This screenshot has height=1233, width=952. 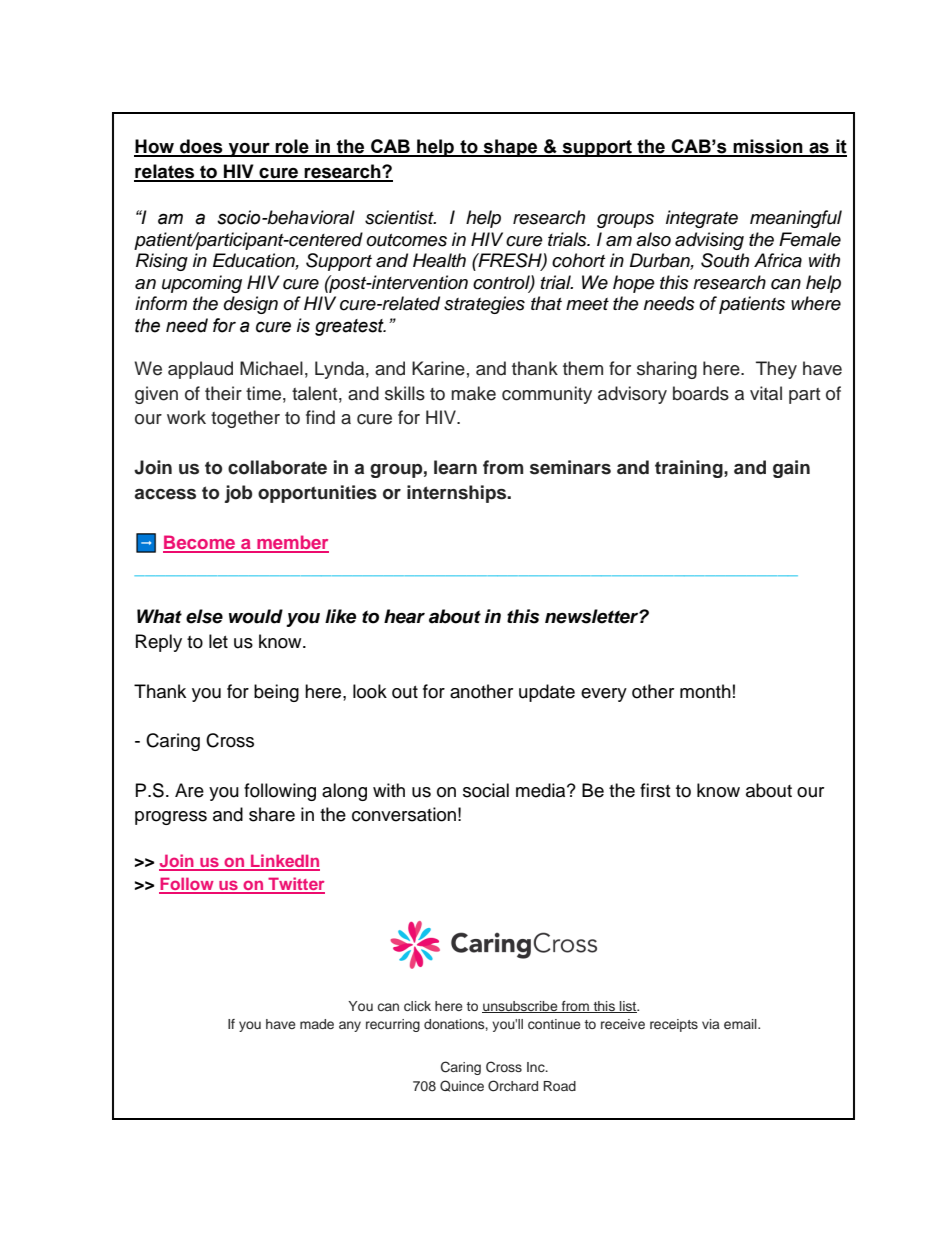 I want to click on mission, so click(x=768, y=147).
